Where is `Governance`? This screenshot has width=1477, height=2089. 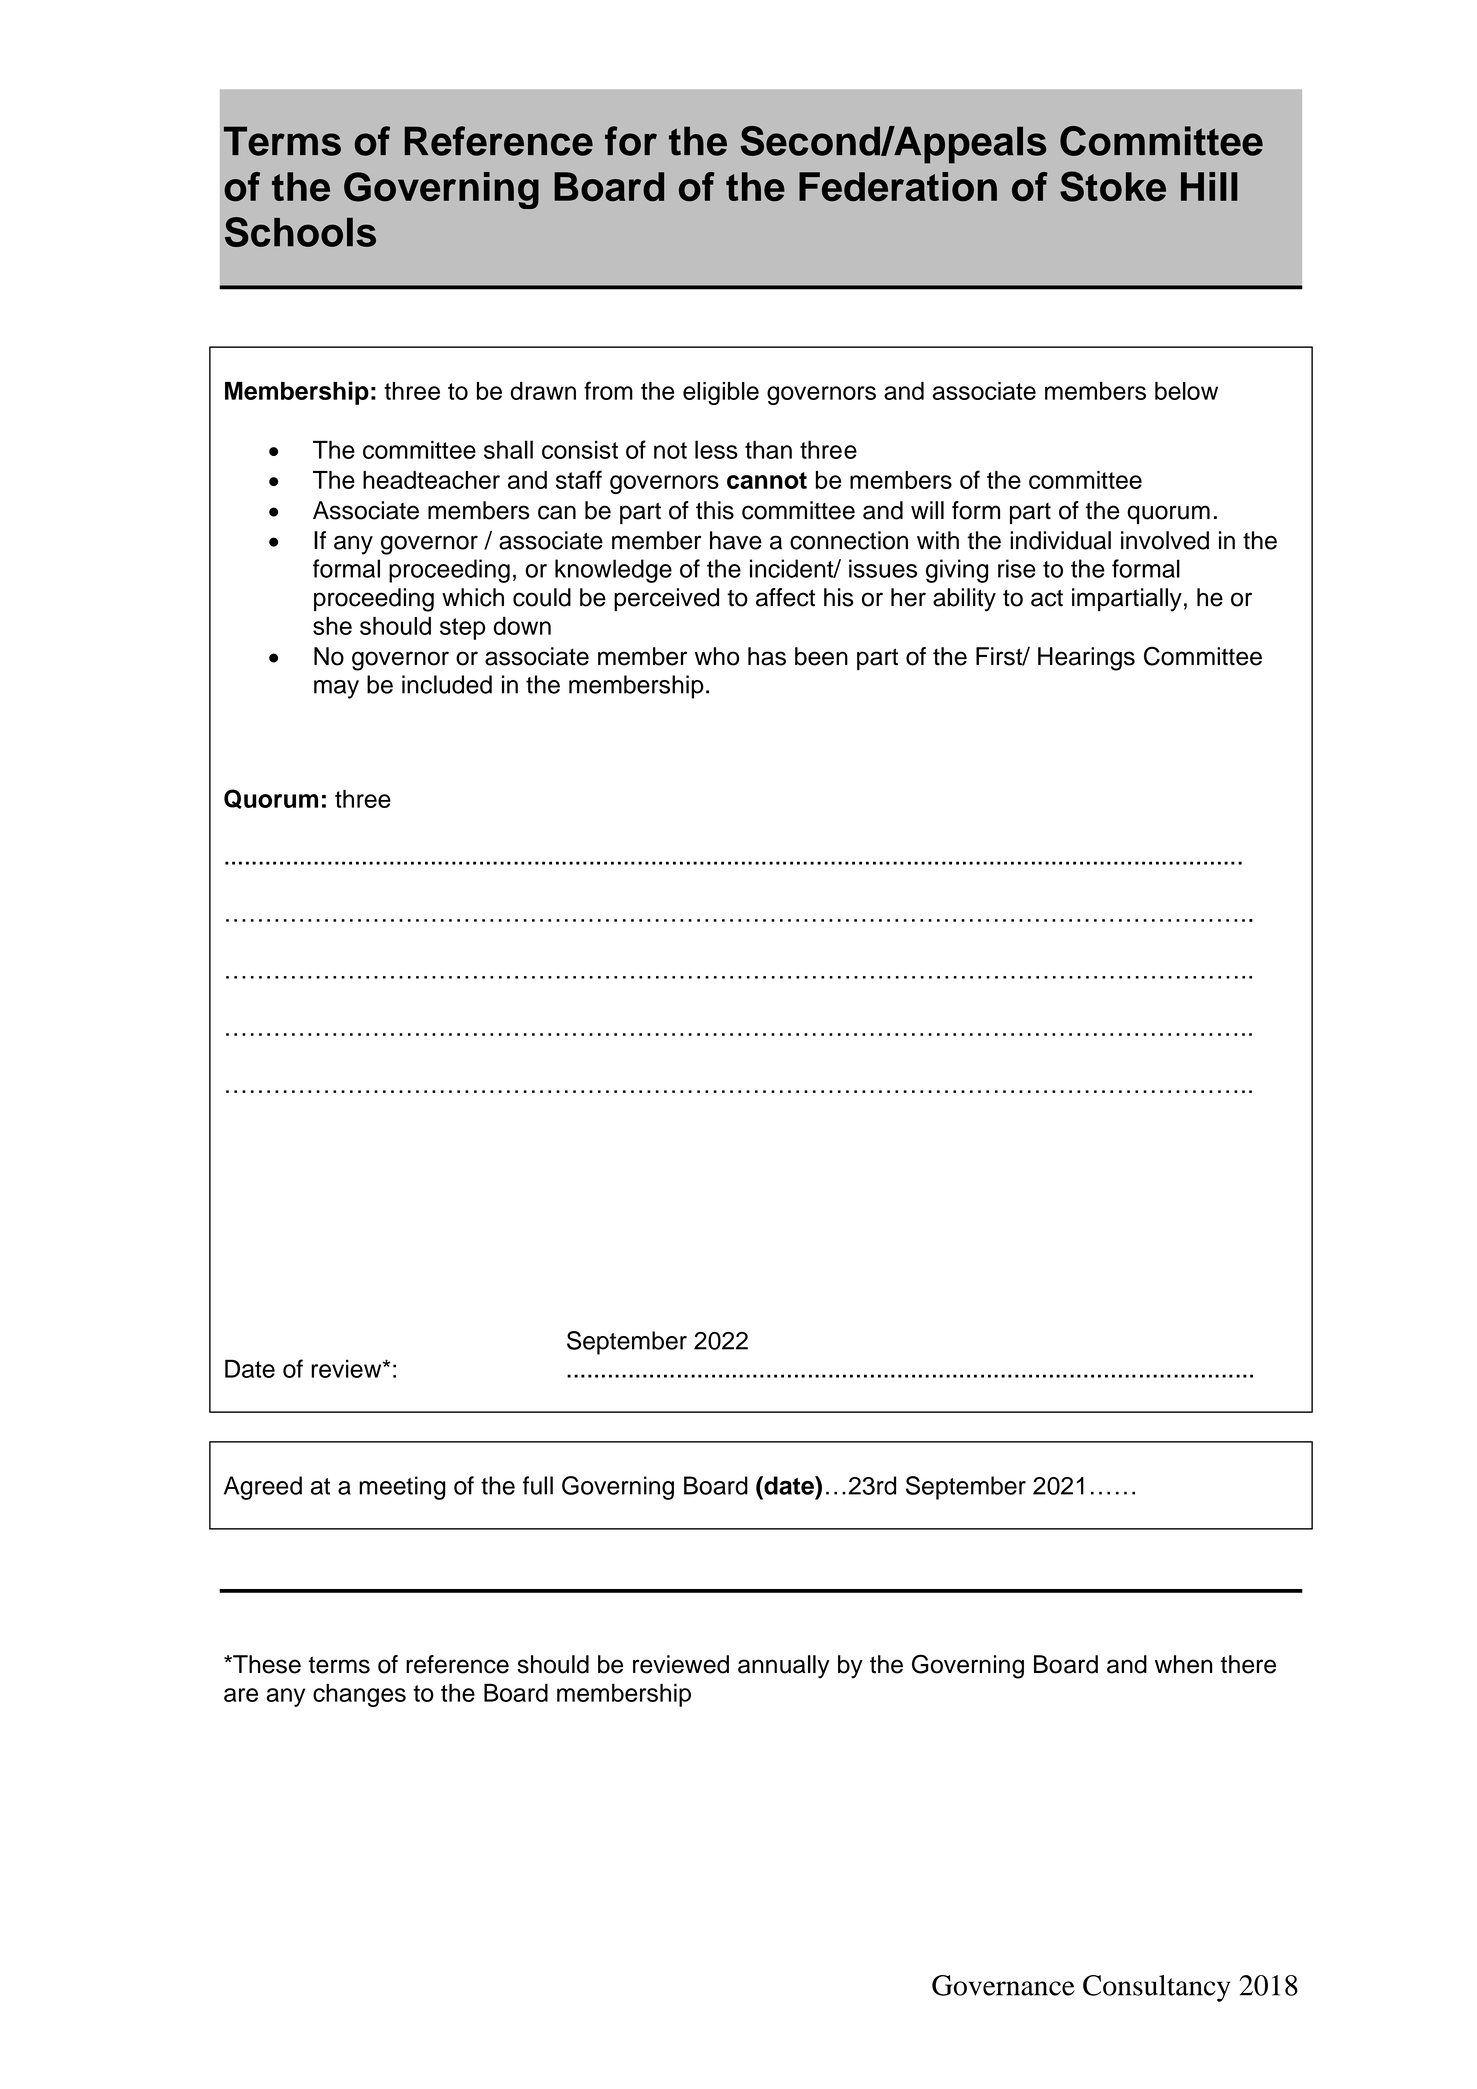
Governance is located at coordinates (1003, 1985).
